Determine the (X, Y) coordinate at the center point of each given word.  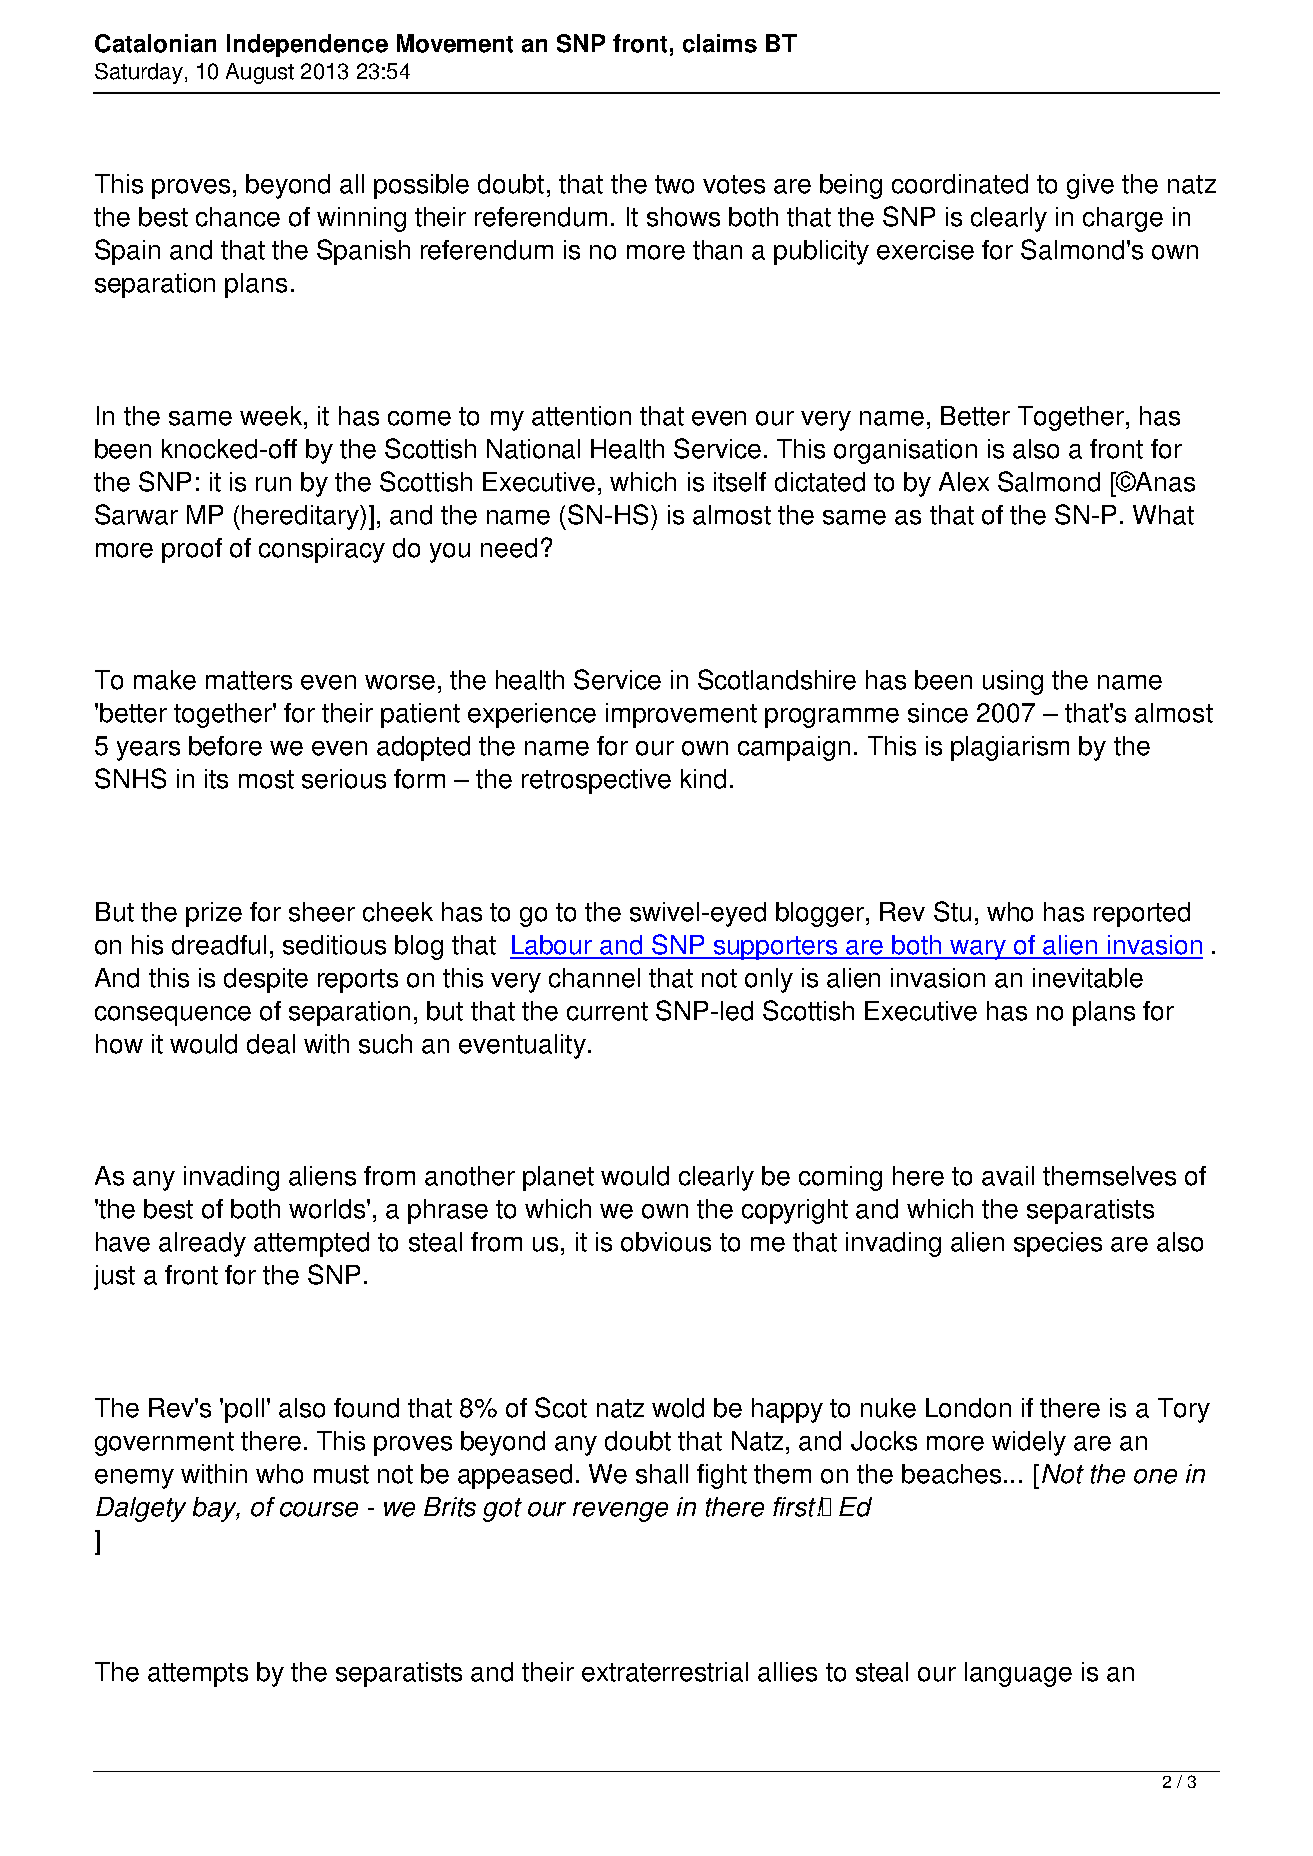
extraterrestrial (665, 1672)
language (1018, 1674)
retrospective (596, 781)
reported (1142, 914)
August (260, 73)
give (1090, 186)
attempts (198, 1675)
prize (214, 914)
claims (720, 43)
